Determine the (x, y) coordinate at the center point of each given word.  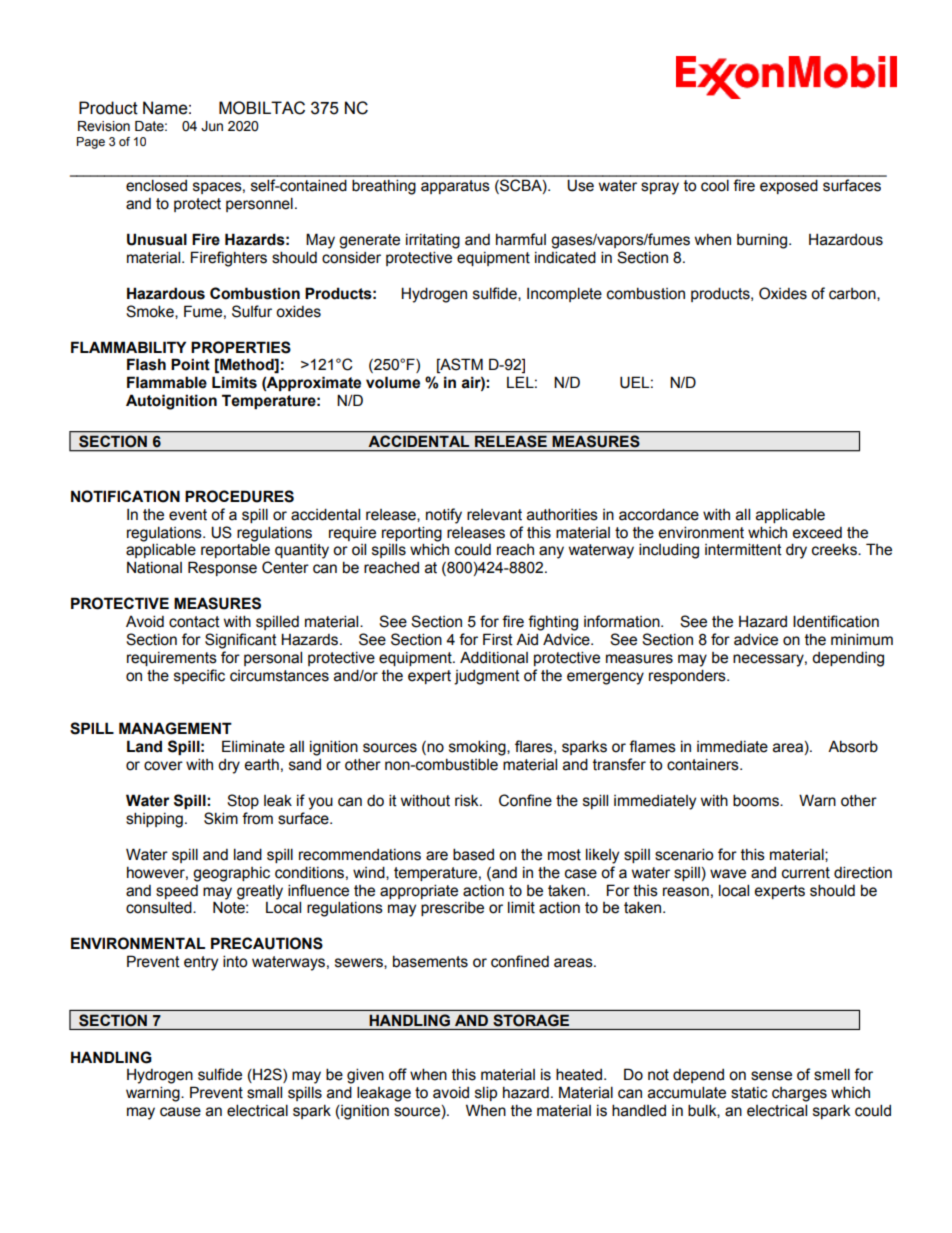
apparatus (455, 187)
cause (180, 1112)
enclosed (156, 185)
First (498, 639)
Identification (836, 621)
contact (194, 622)
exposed (789, 186)
